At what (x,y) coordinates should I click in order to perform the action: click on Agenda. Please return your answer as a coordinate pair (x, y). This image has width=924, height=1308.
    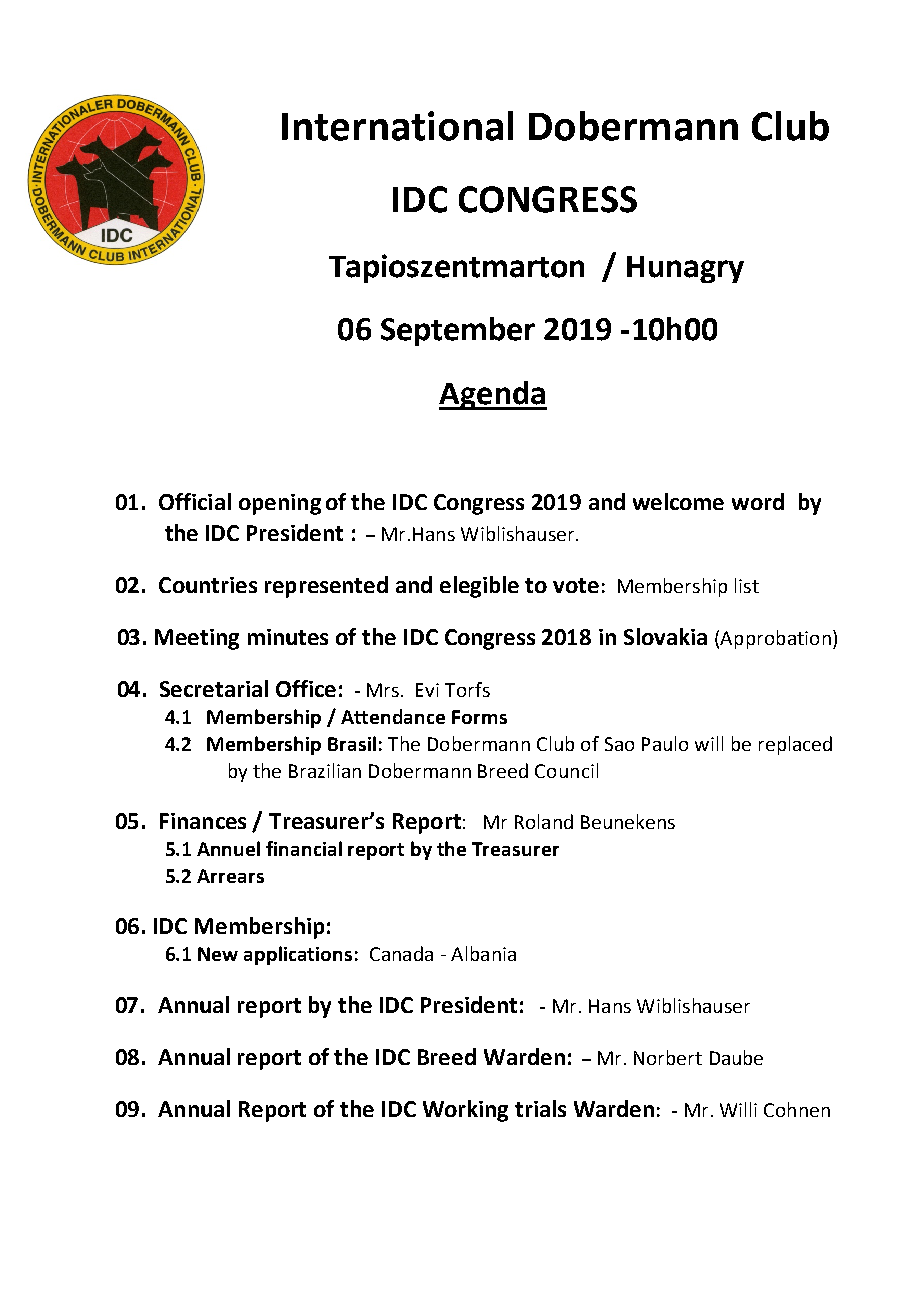
    Looking at the image, I should click on (493, 395).
